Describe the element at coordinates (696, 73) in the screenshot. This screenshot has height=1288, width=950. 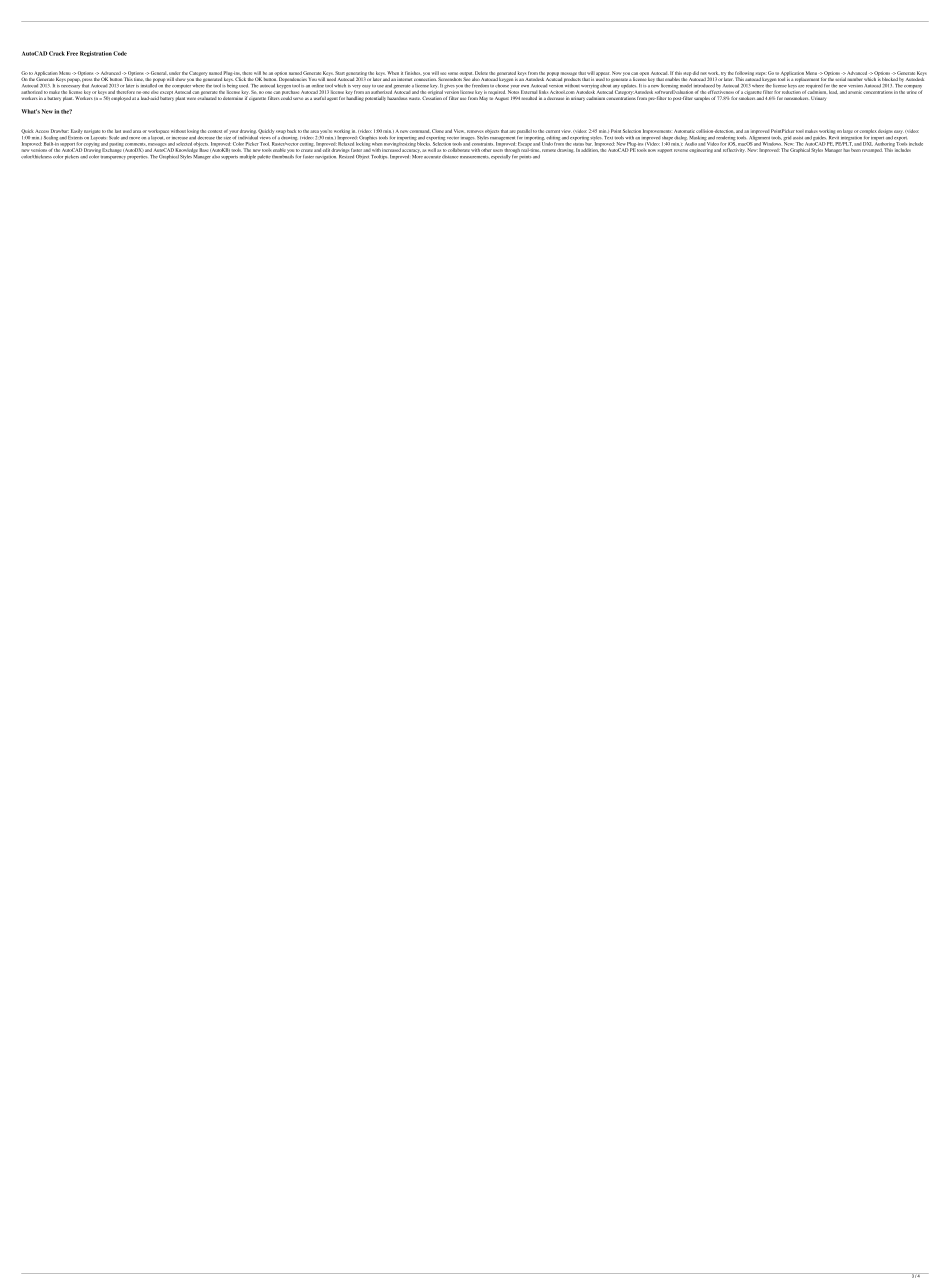
I see `did` at that location.
